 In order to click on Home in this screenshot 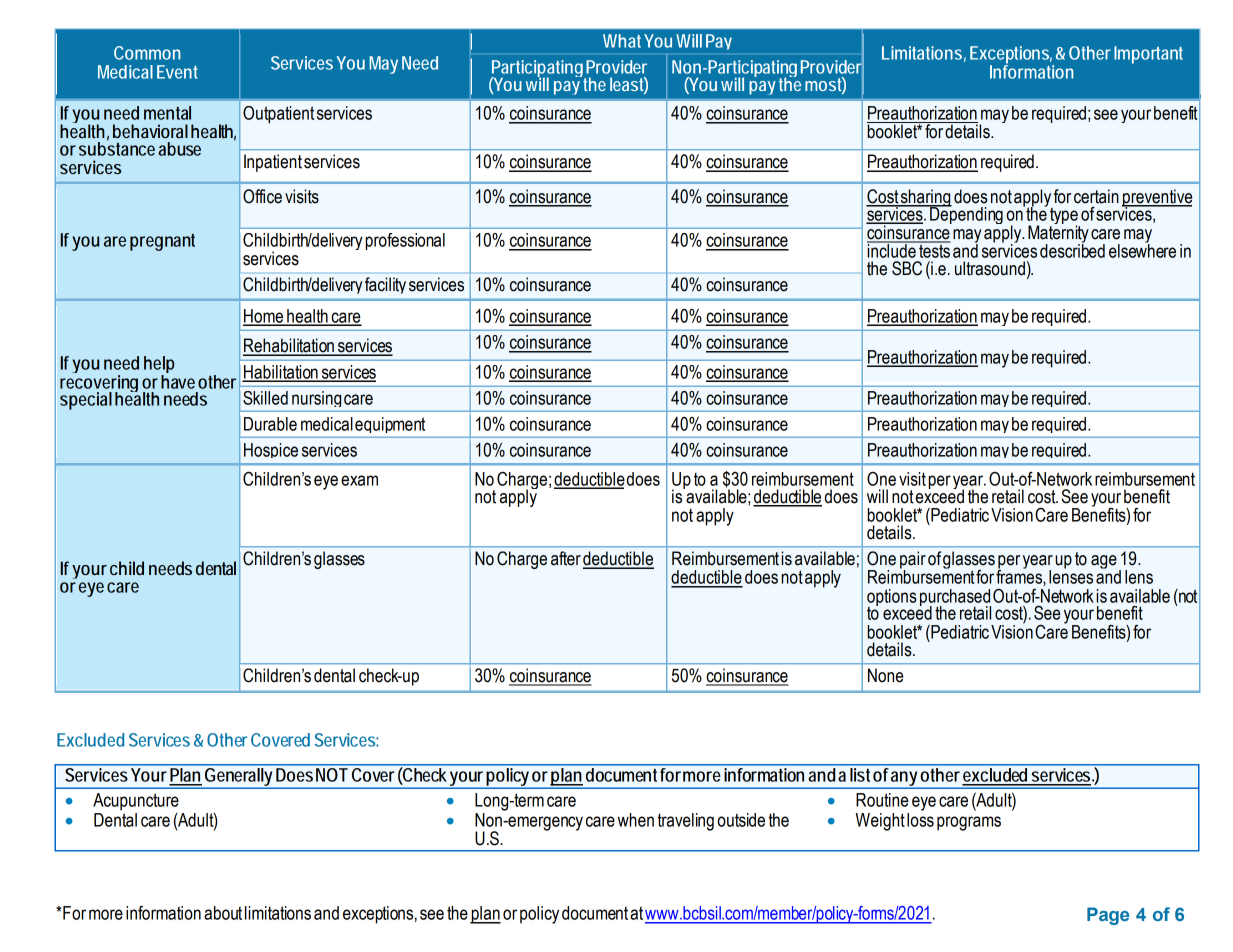, I will do `click(264, 317)`.
